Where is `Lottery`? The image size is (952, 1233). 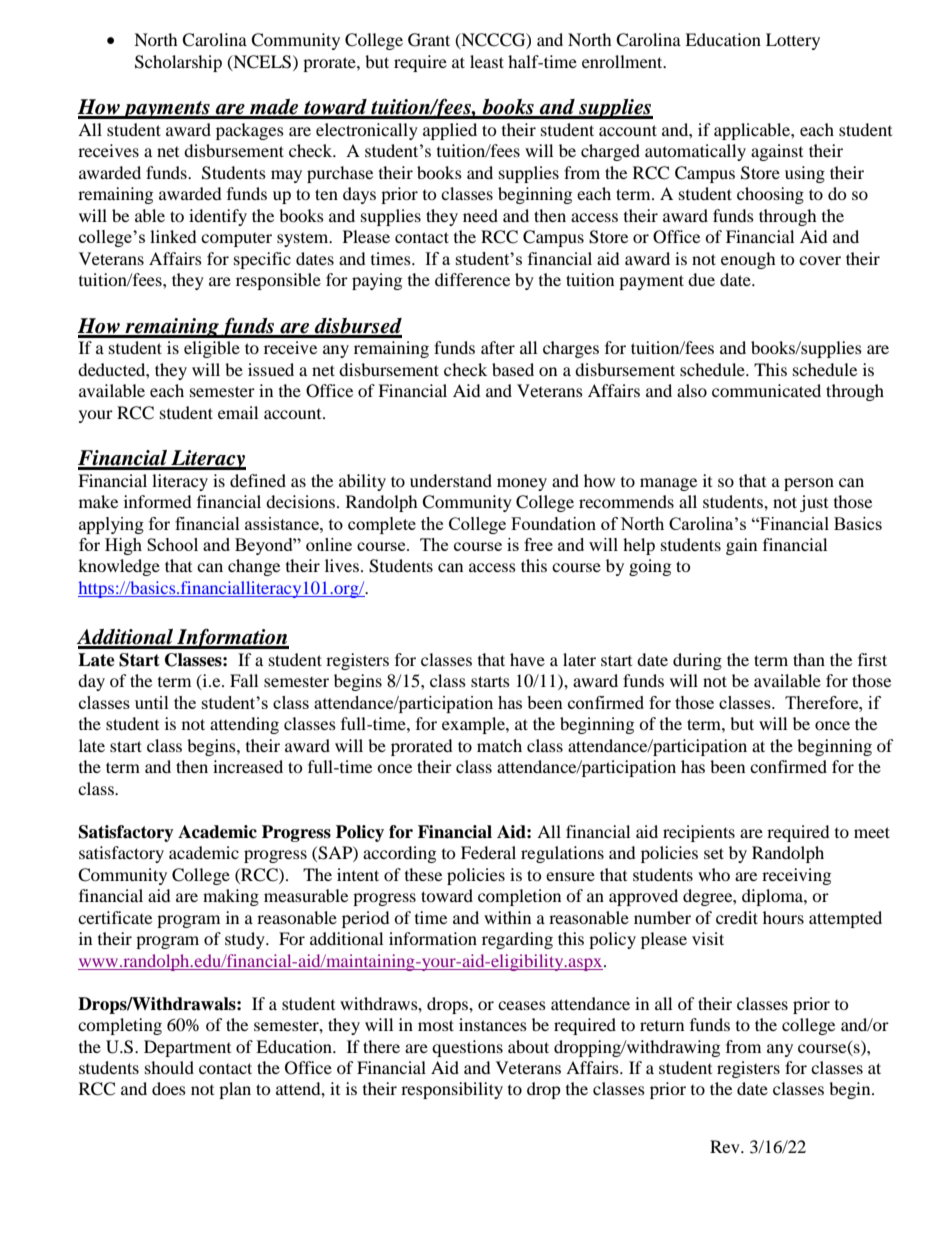
Lottery is located at coordinates (793, 41).
